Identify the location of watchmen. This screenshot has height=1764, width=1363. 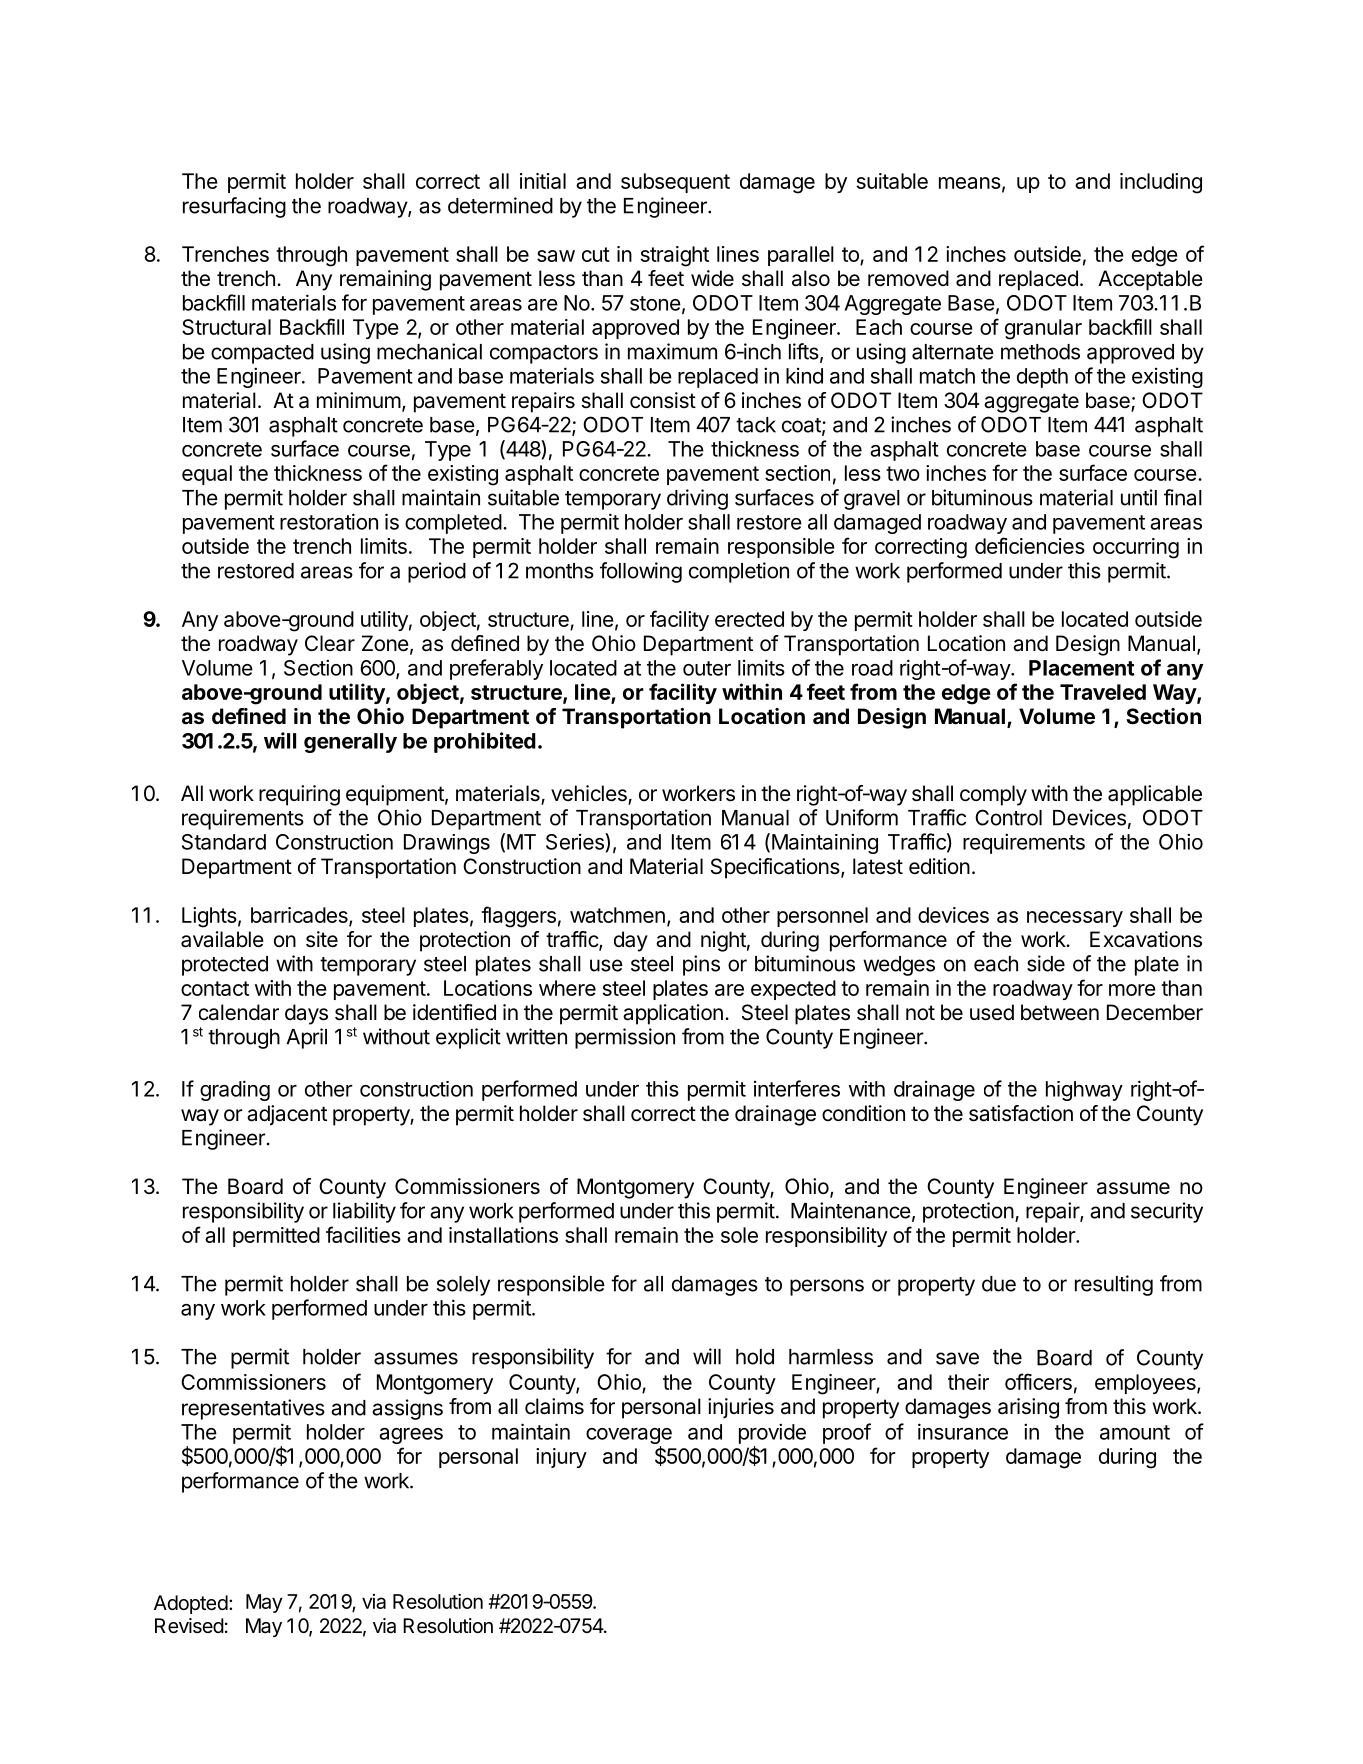
(617, 915).
